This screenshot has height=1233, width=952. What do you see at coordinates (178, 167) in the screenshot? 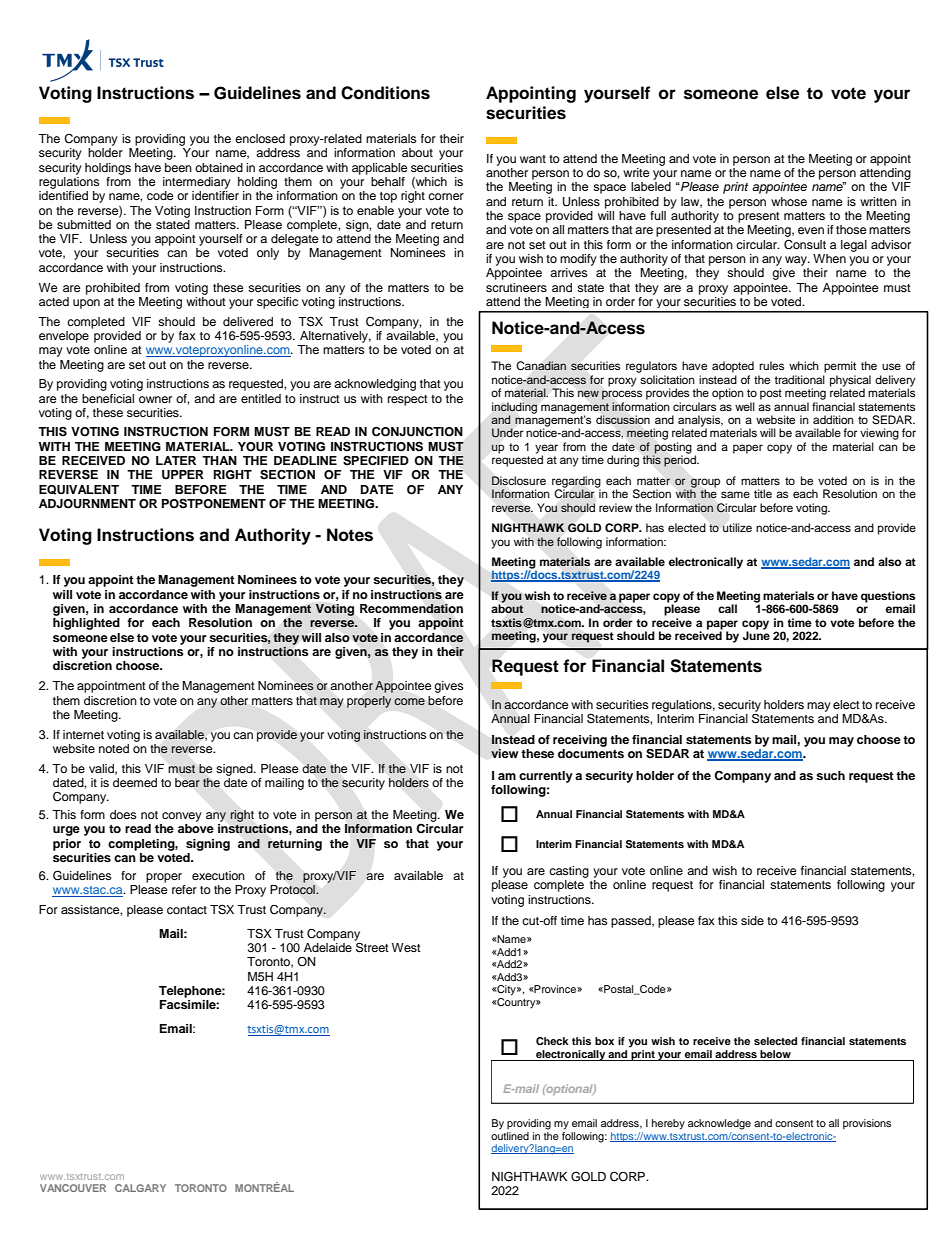
I see `been` at bounding box center [178, 167].
